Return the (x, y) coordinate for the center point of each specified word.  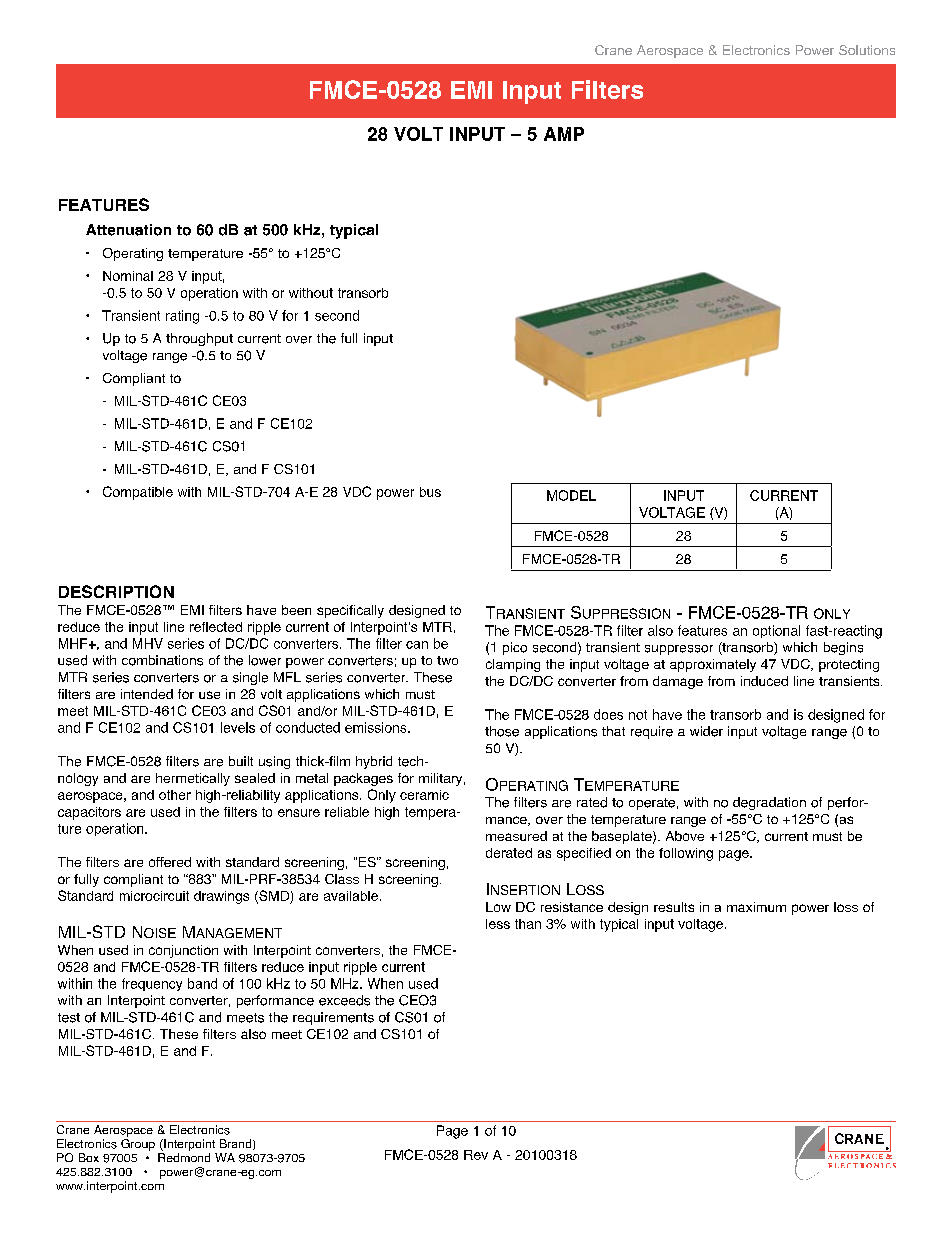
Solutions (867, 50)
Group (138, 1145)
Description (116, 591)
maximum (756, 907)
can (417, 645)
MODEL (571, 495)
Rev (476, 1155)
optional (776, 631)
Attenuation (128, 230)
